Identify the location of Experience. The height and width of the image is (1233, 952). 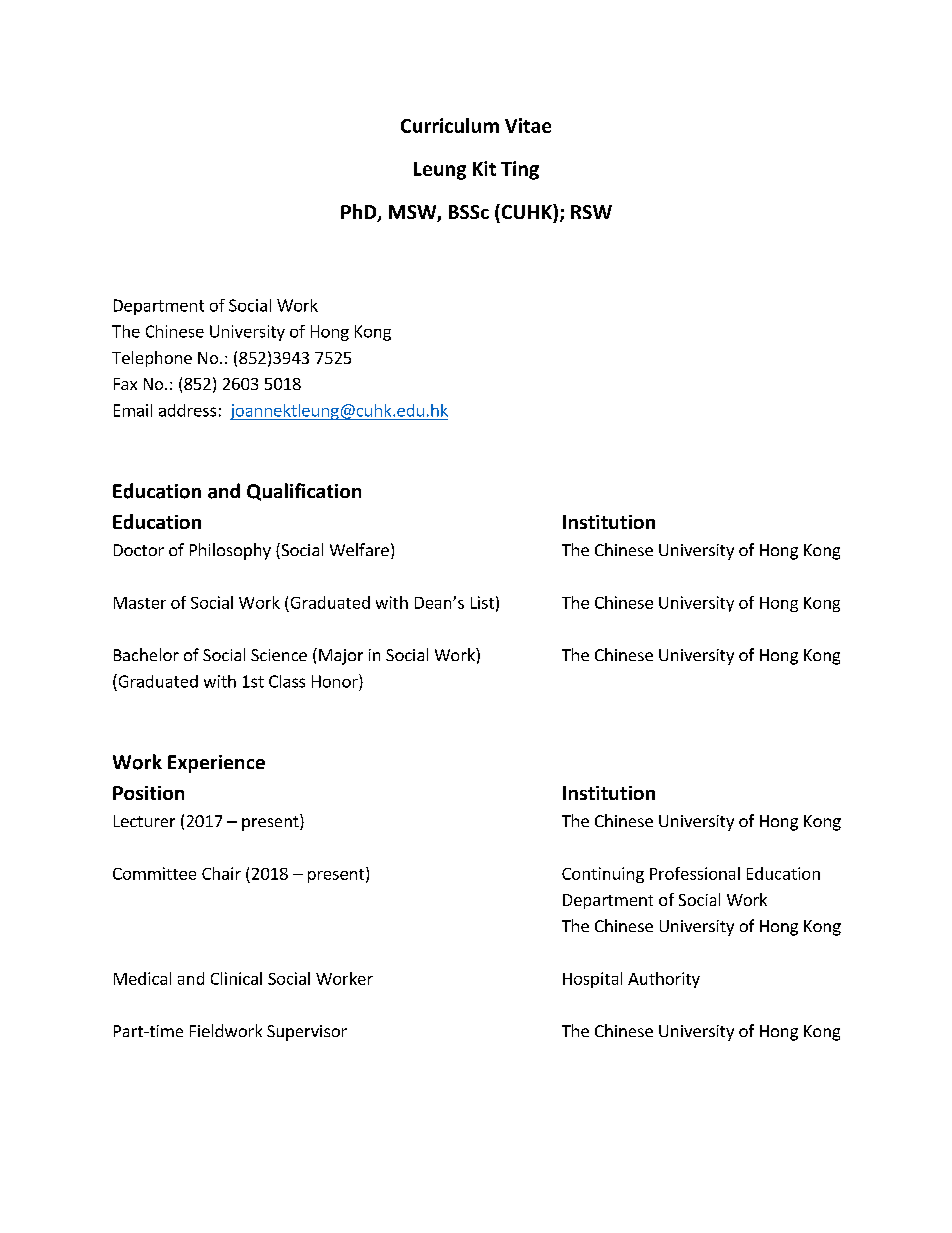
(216, 764).
